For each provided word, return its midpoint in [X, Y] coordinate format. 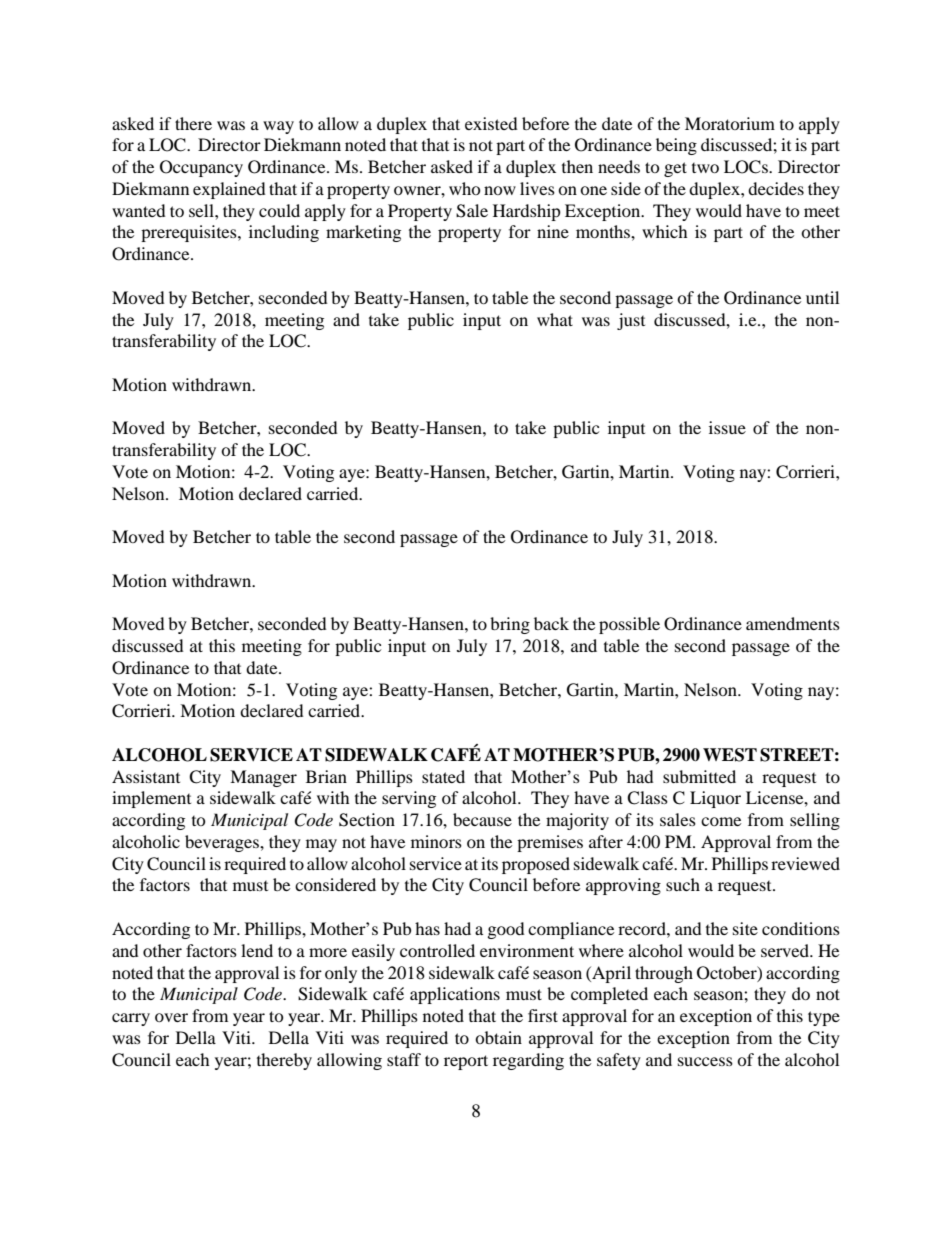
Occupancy [201, 168]
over [171, 1017]
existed [491, 123]
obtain [498, 1037]
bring [510, 625]
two [705, 168]
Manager [263, 778]
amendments [793, 623]
